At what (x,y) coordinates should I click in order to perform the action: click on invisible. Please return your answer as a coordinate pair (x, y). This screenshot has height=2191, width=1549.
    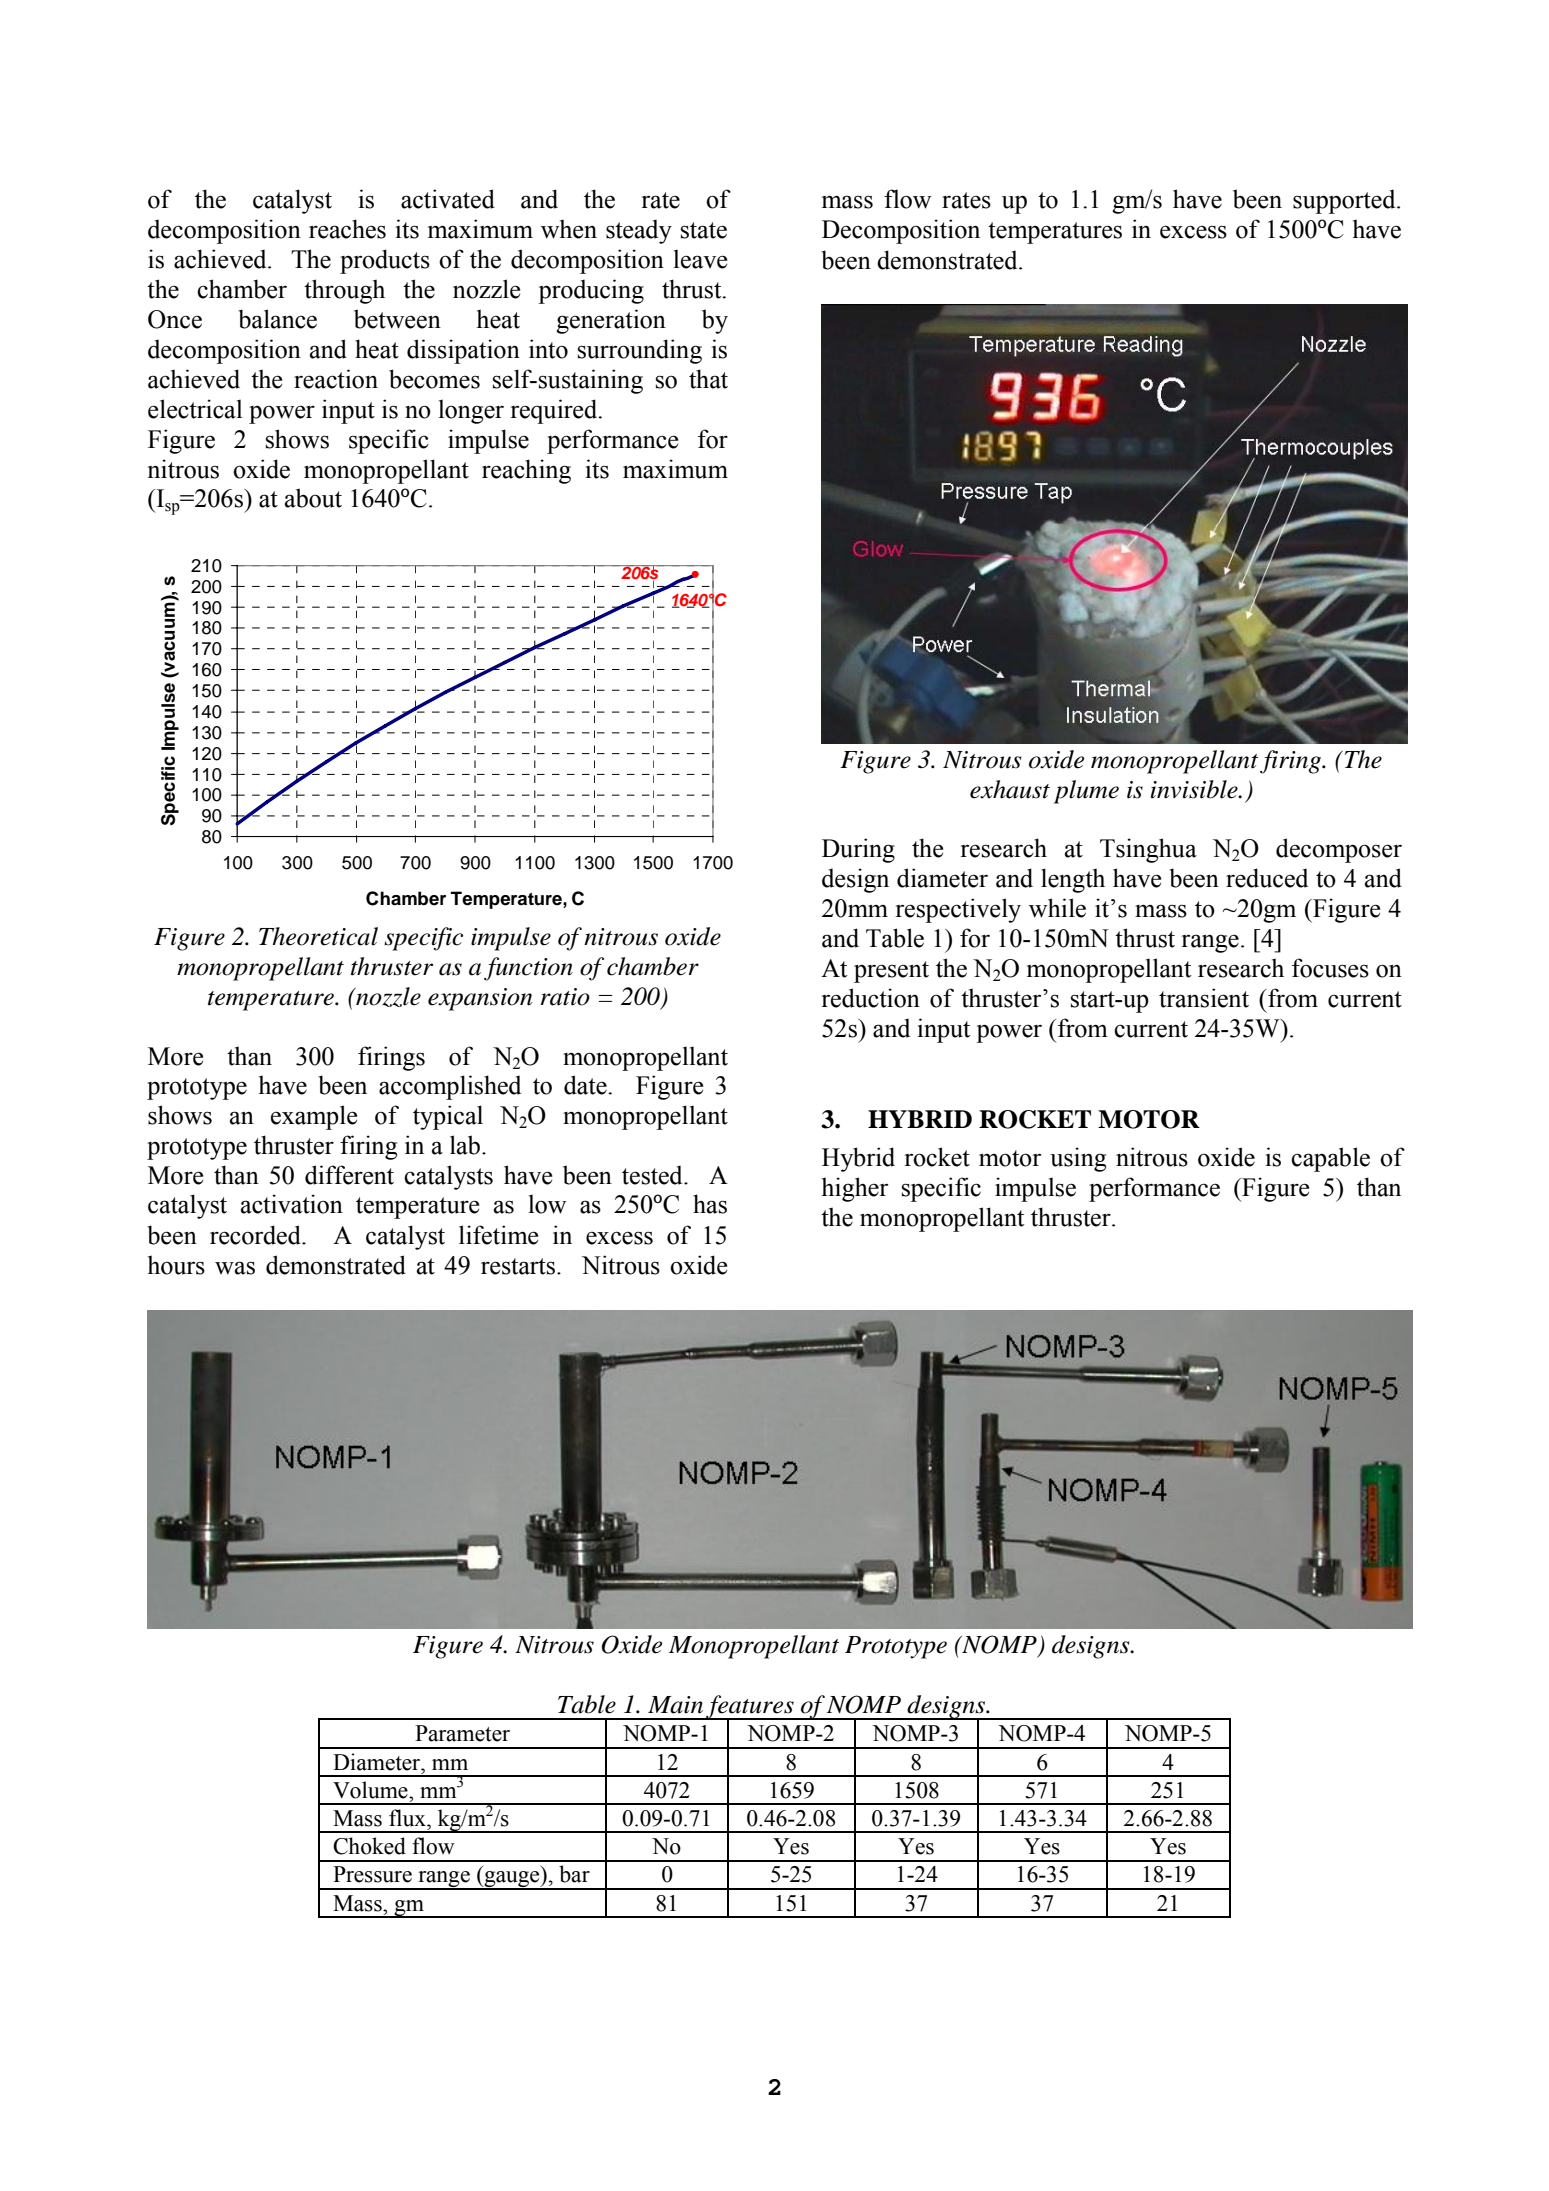
    Looking at the image, I should click on (1195, 789).
